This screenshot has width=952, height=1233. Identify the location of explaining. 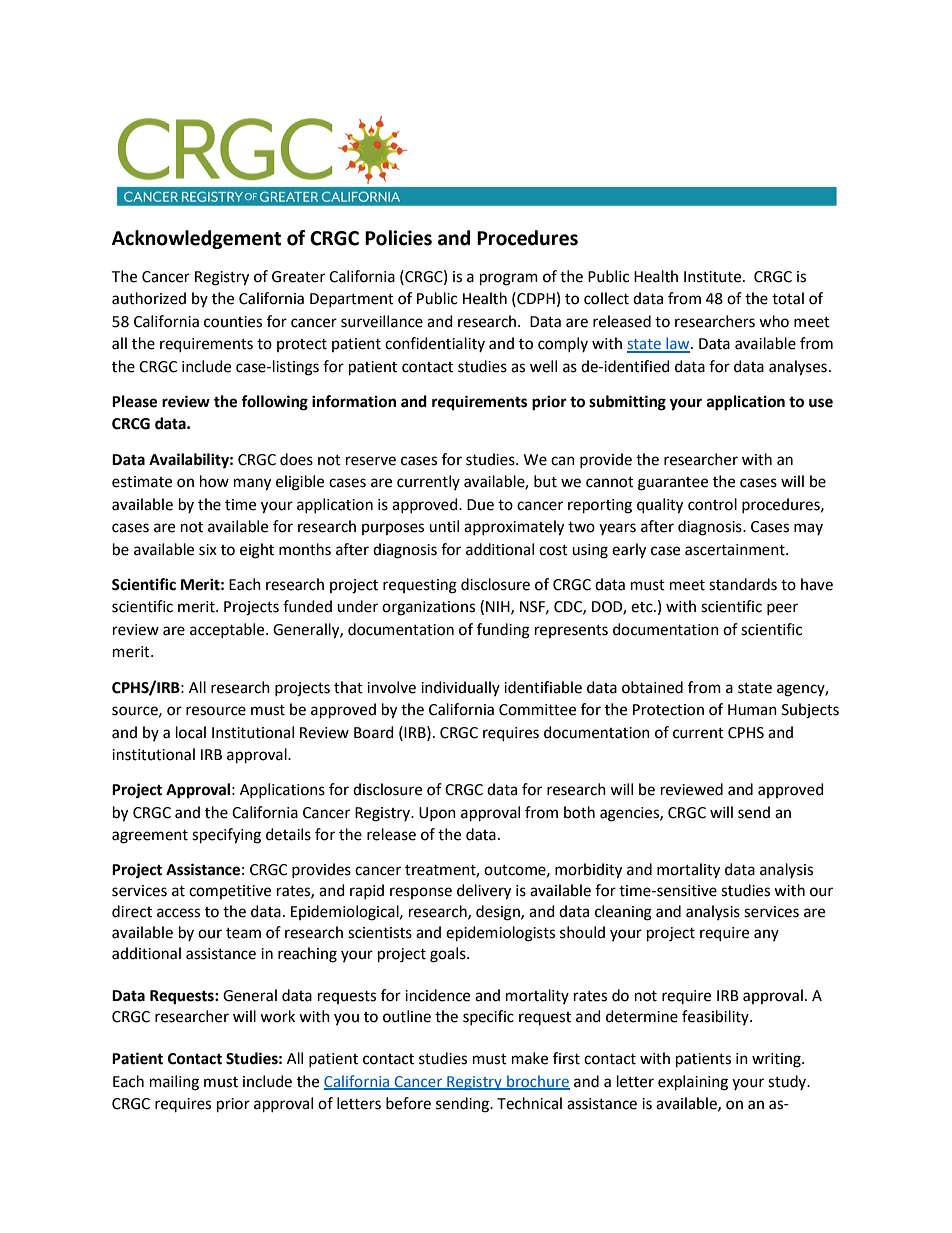
(693, 1083).
